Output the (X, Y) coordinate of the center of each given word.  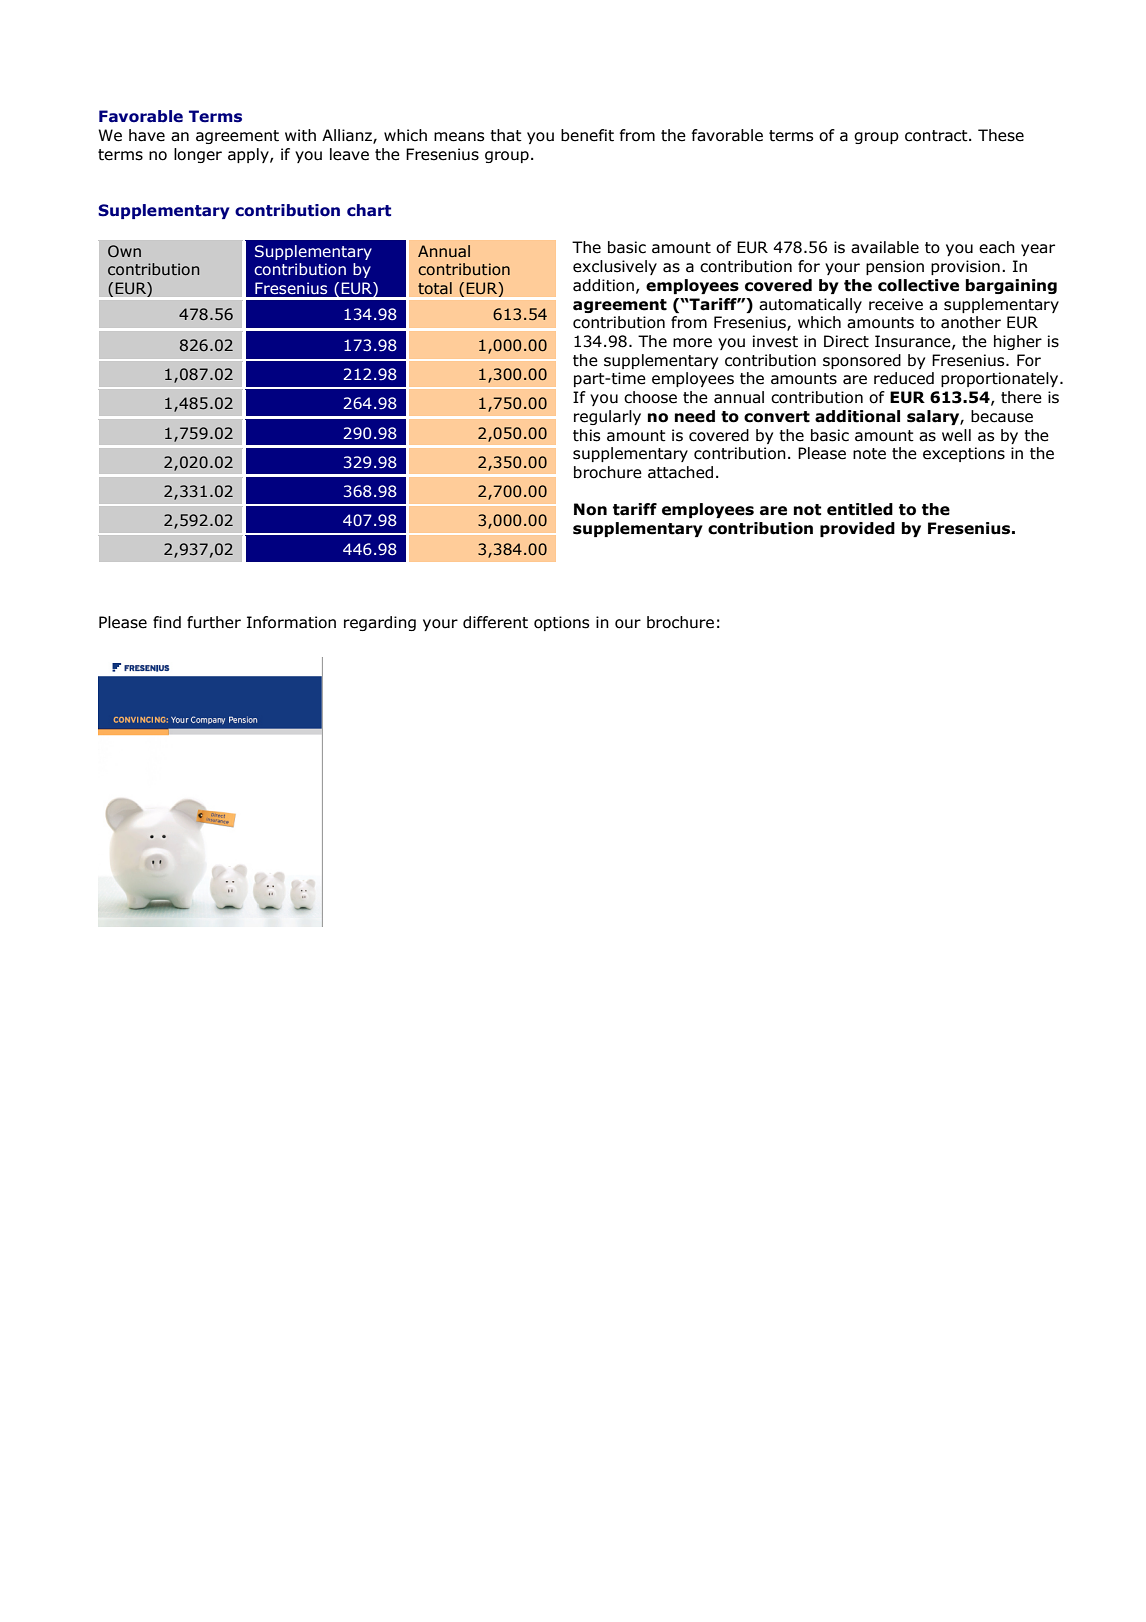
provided (857, 529)
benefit (587, 135)
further (214, 622)
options (561, 623)
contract (937, 136)
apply (249, 155)
